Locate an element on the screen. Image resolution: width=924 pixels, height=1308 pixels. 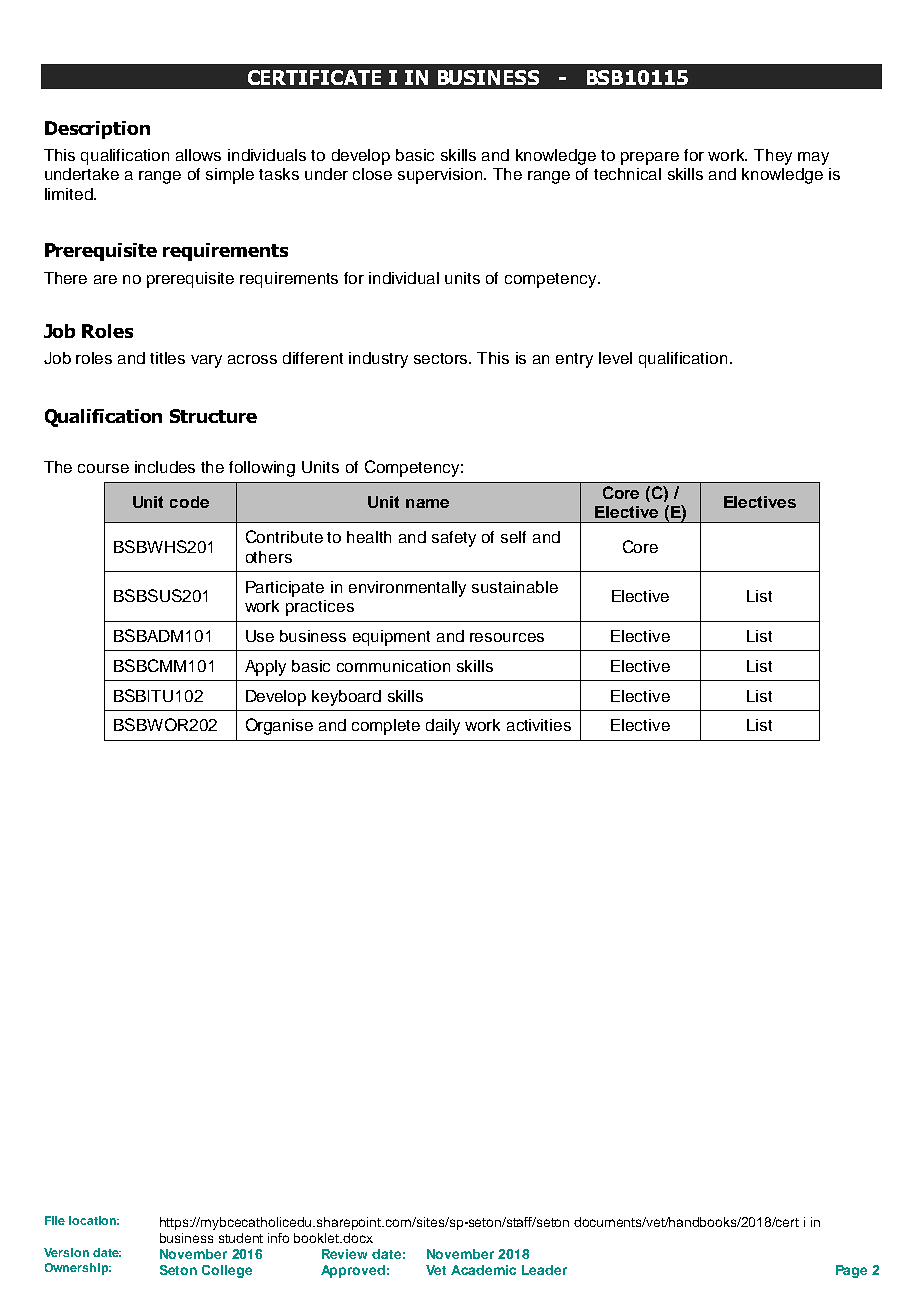
Page is located at coordinates (851, 1271).
